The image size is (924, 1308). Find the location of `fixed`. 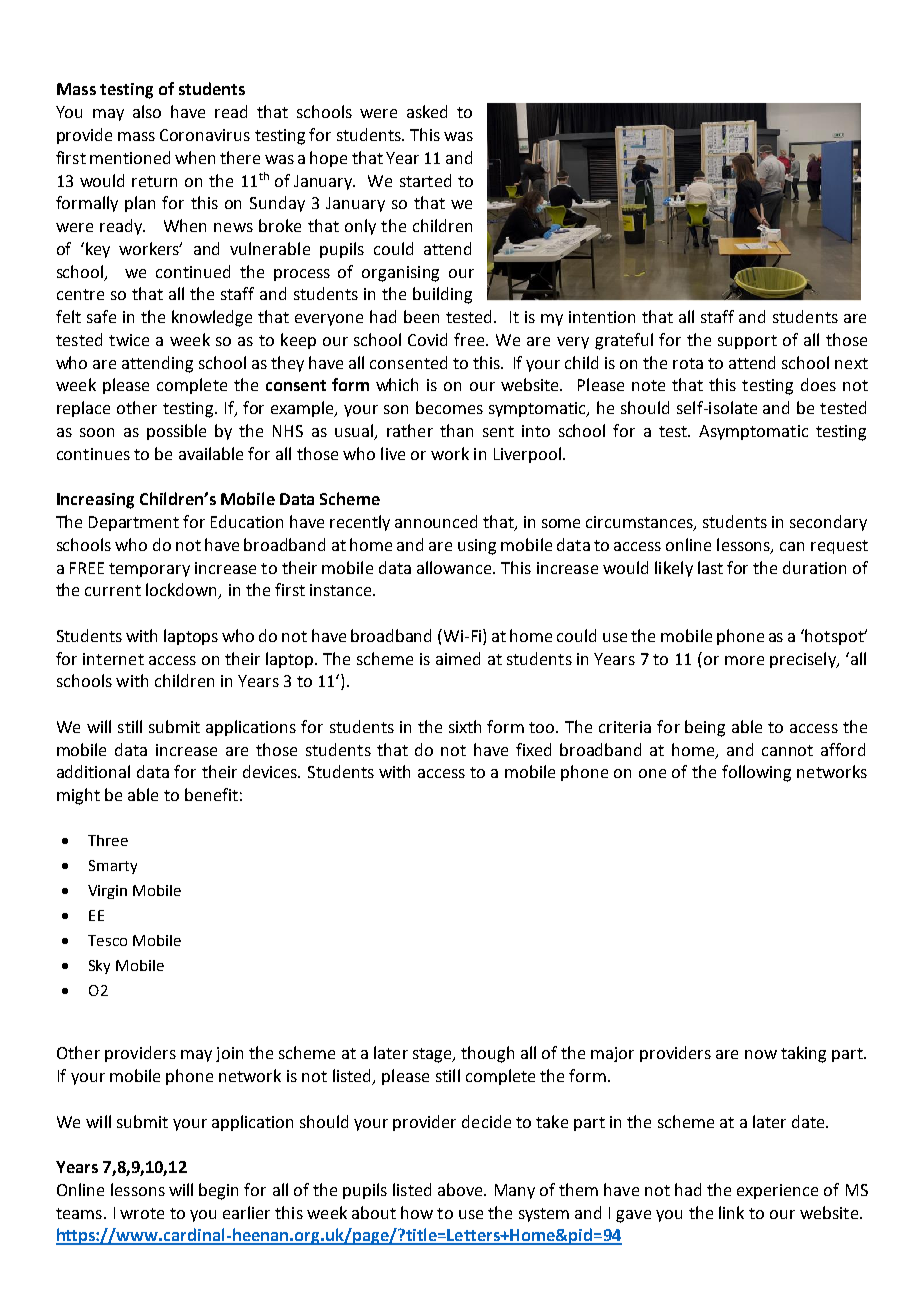

fixed is located at coordinates (533, 749).
